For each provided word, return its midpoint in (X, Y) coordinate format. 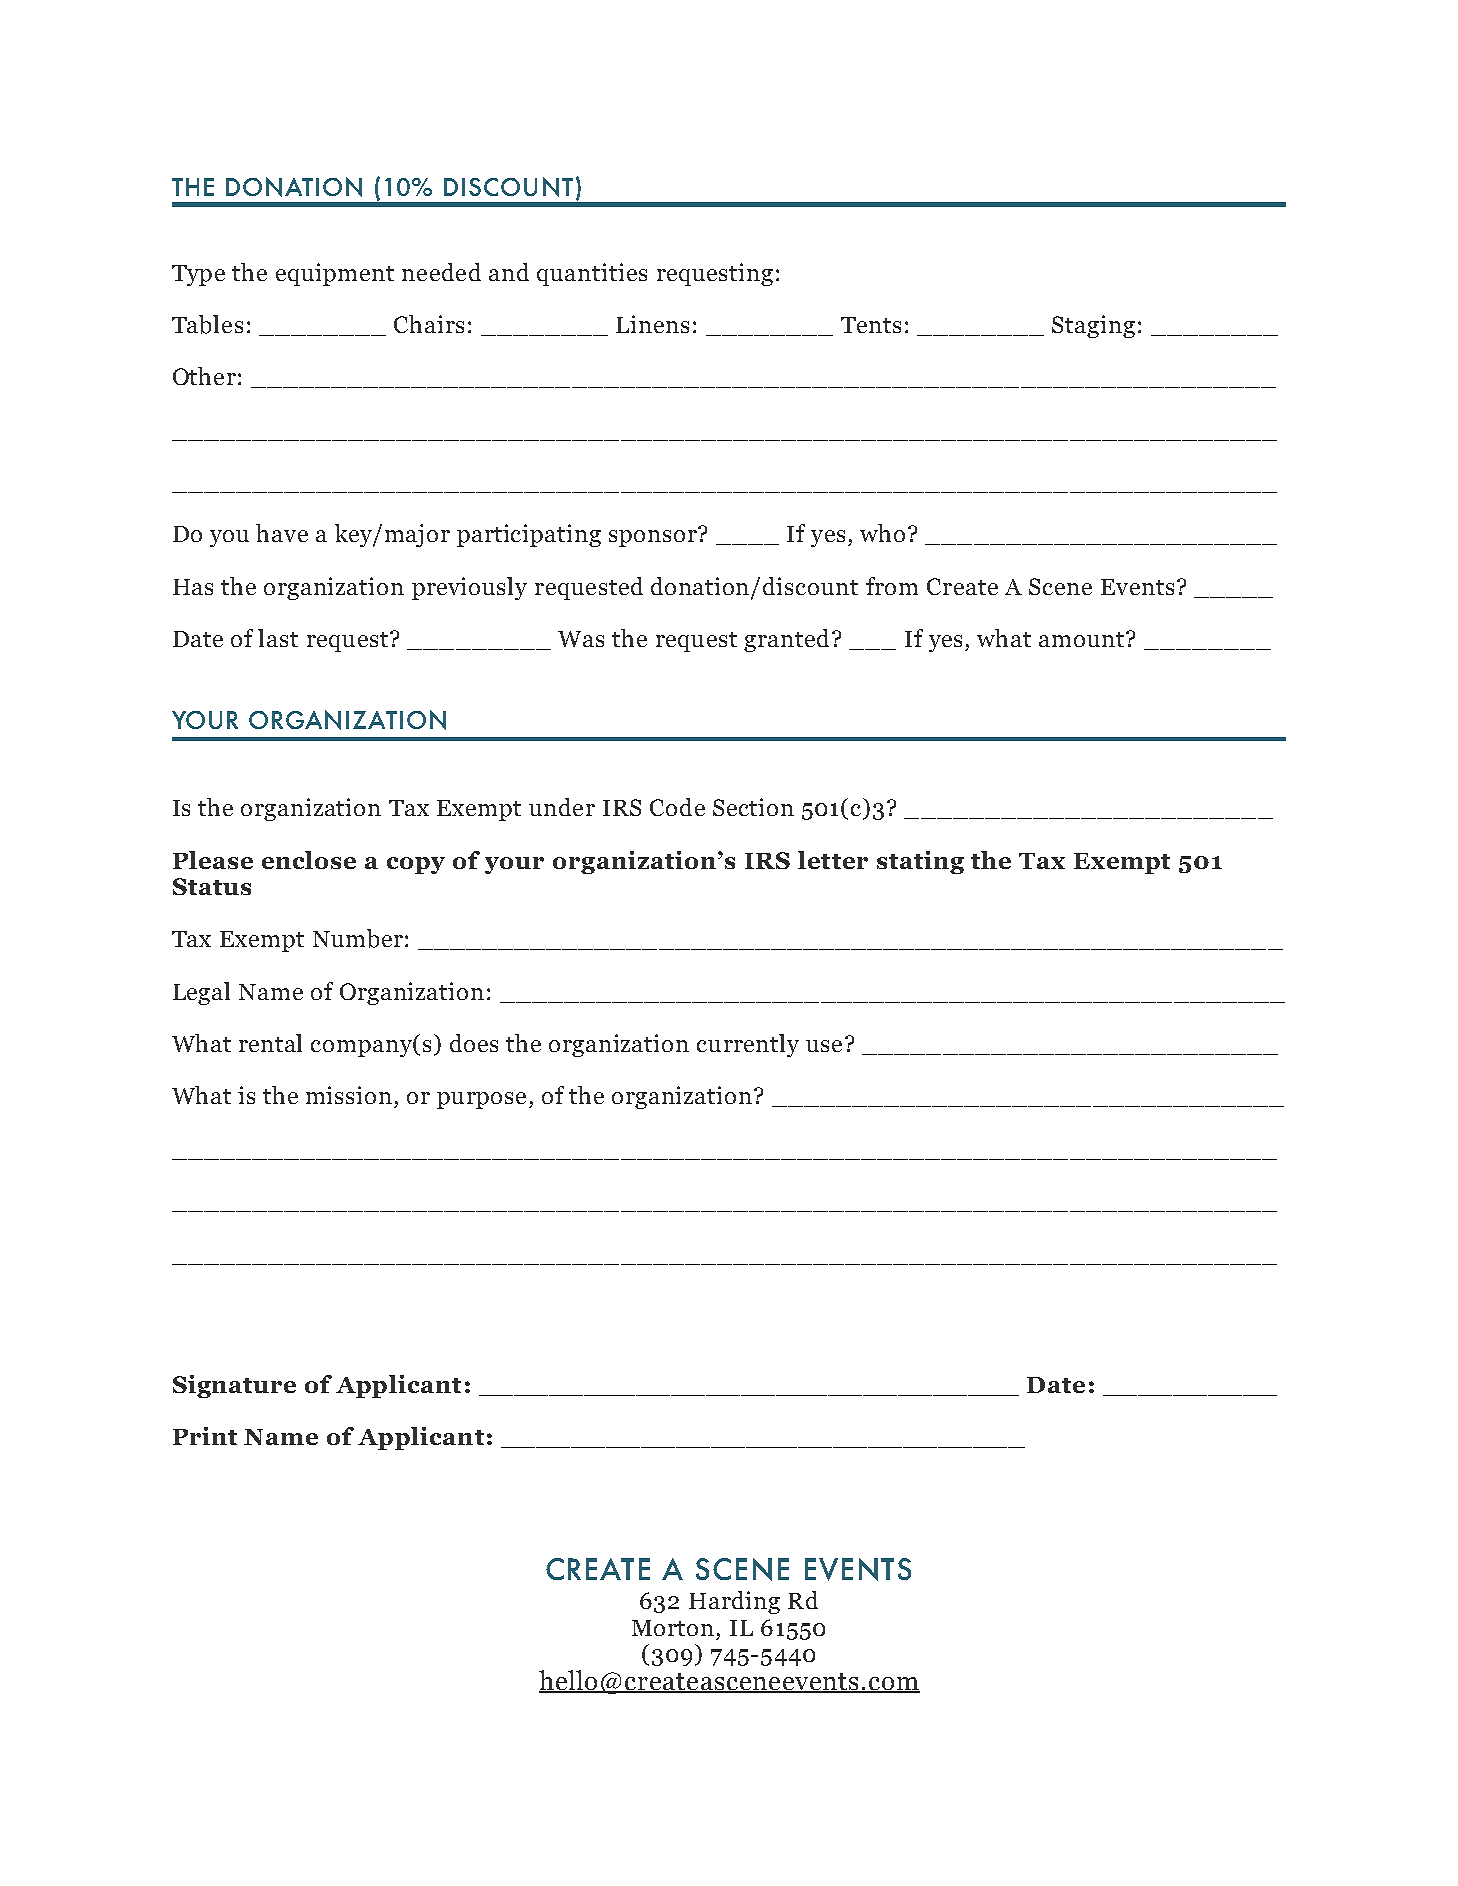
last (278, 638)
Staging (1093, 326)
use (824, 1046)
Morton (673, 1628)
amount (1083, 639)
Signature (234, 1386)
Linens (652, 324)
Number (358, 938)
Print (205, 1436)
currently (748, 1045)
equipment (335, 274)
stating (920, 862)
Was (581, 639)
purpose (481, 1100)
